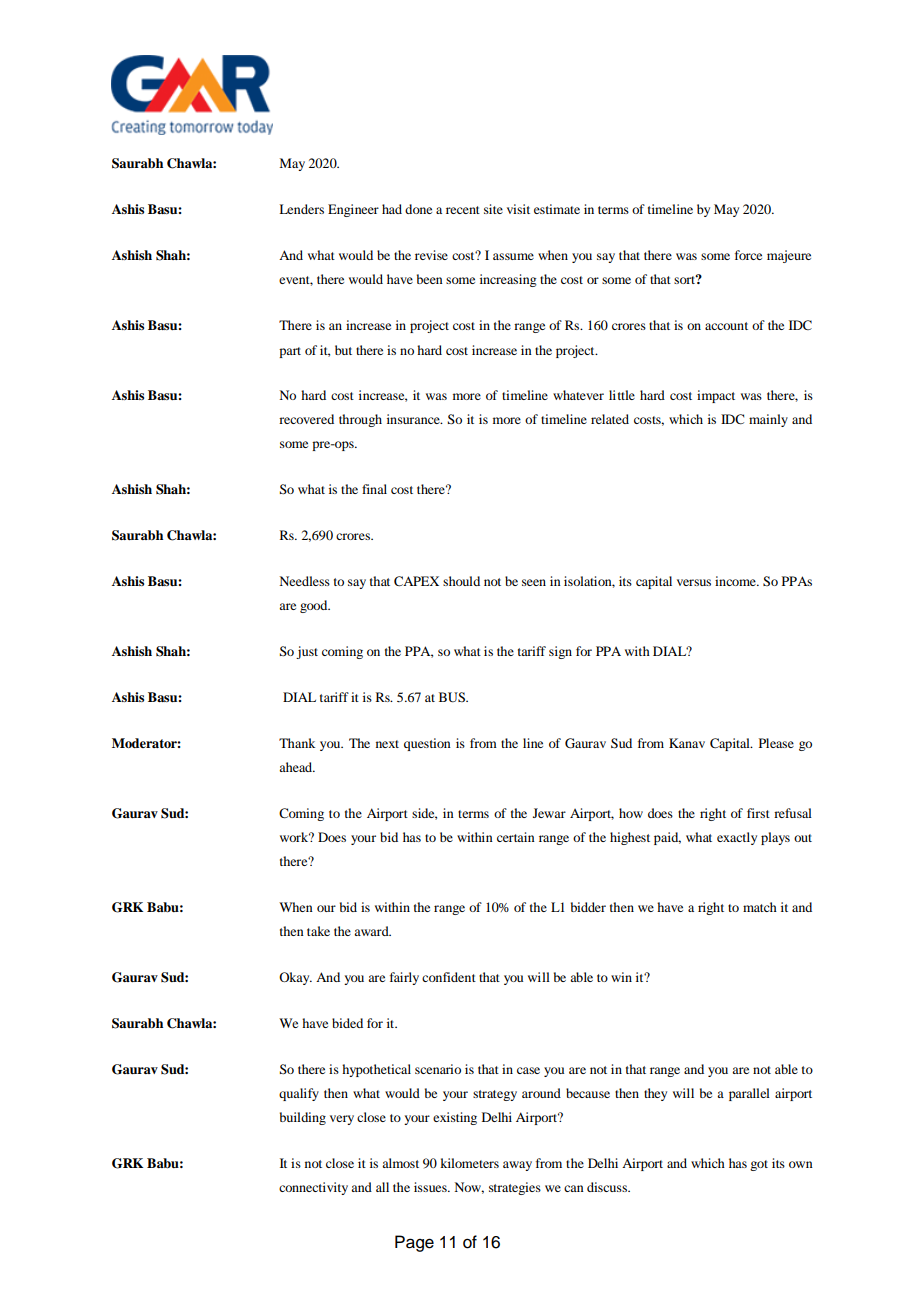 This screenshot has height=1307, width=924. What do you see at coordinates (557, 209) in the screenshot?
I see `estimate` at bounding box center [557, 209].
